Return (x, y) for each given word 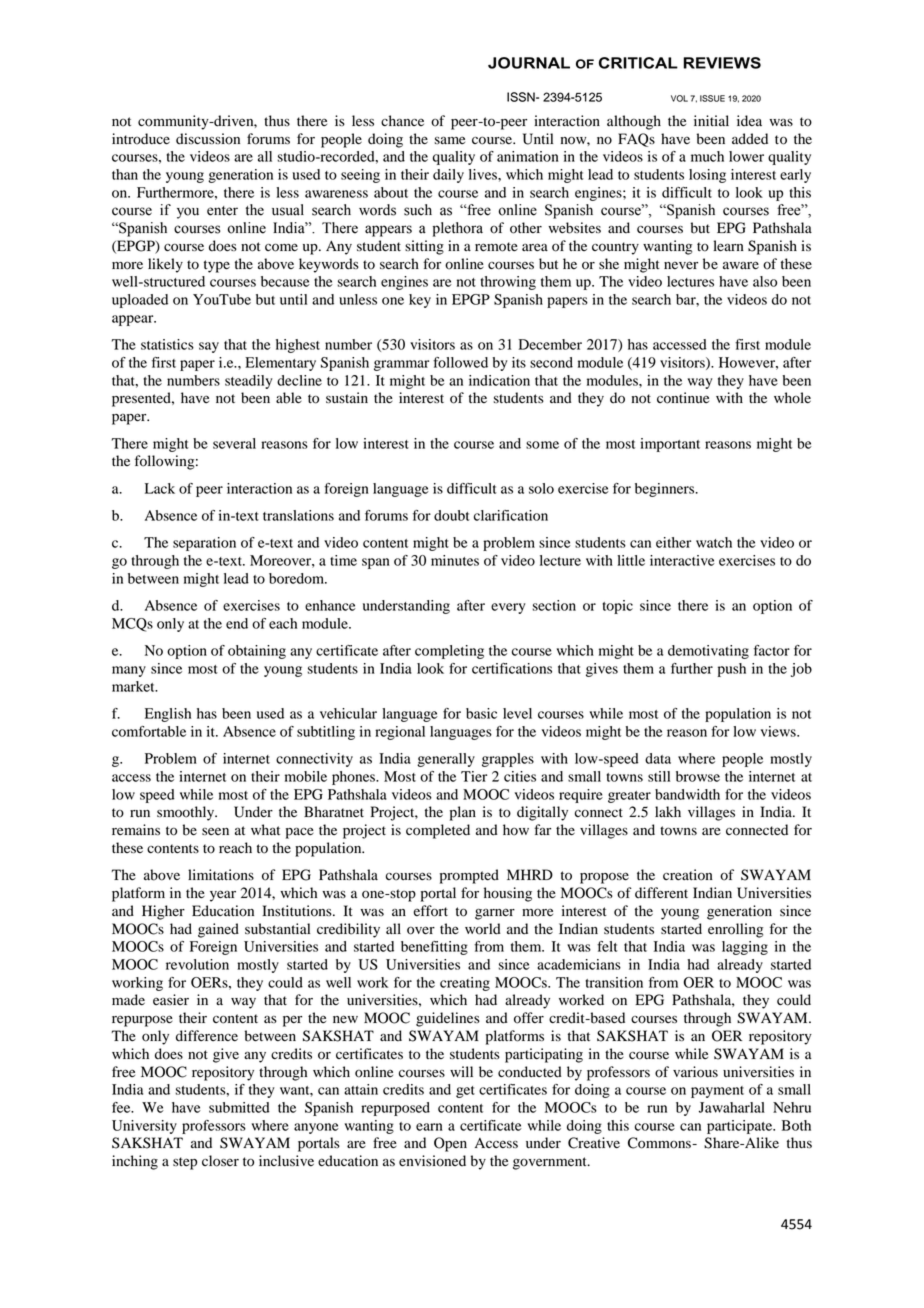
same (449, 140)
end (237, 623)
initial (711, 120)
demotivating (708, 652)
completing (449, 652)
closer (220, 1161)
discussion (208, 139)
